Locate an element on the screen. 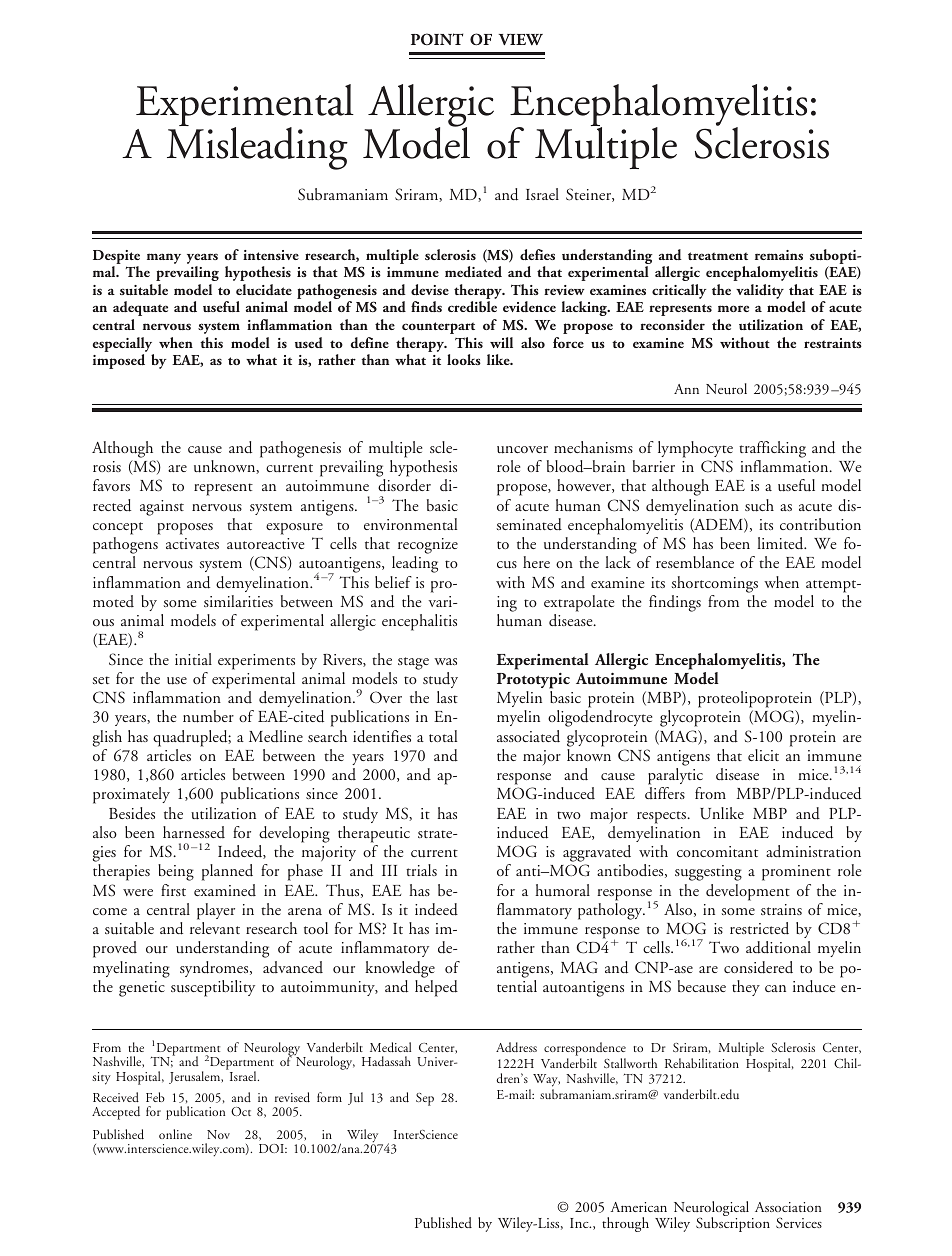  Sep is located at coordinates (425, 1099).
